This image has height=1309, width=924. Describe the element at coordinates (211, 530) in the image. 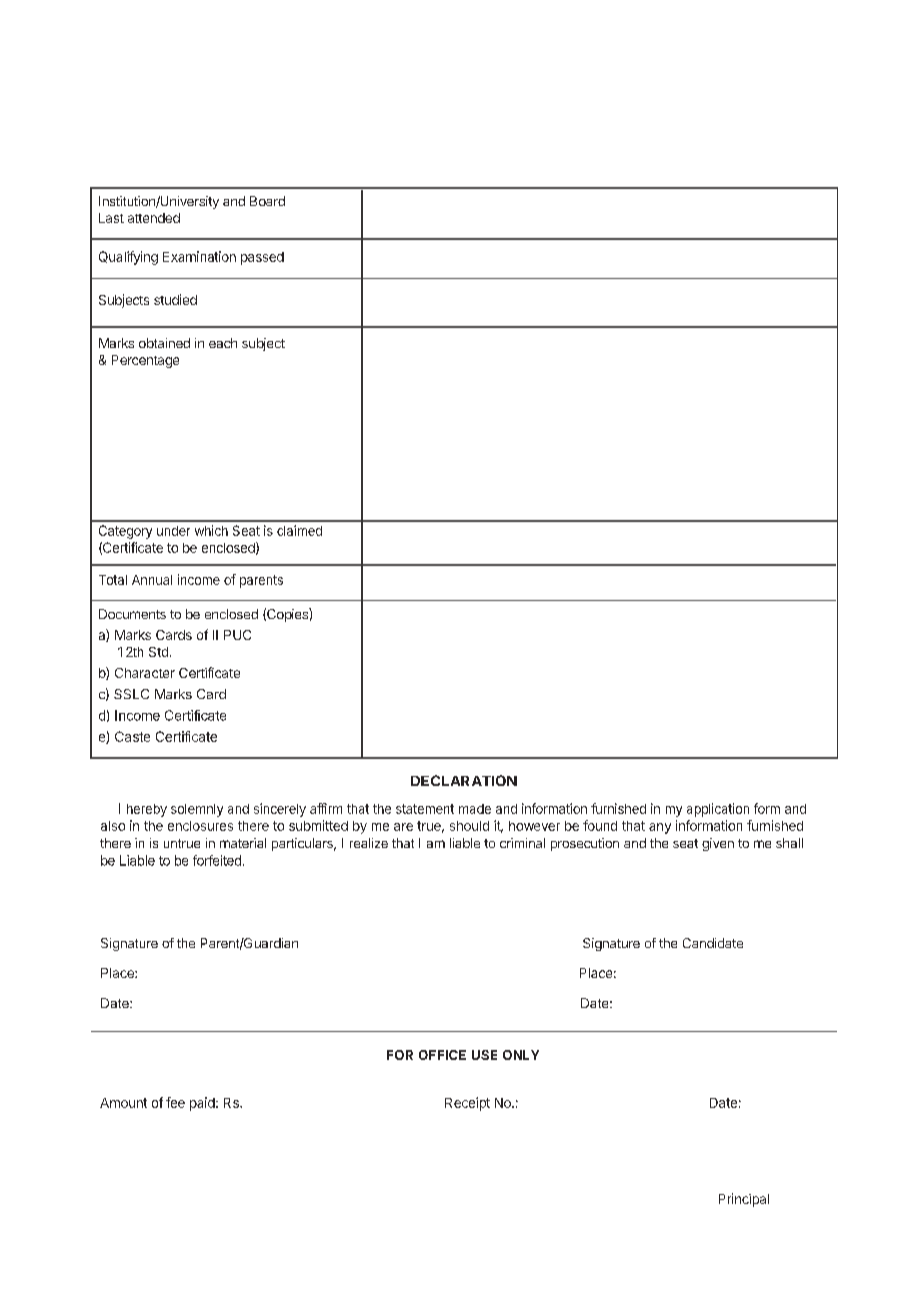

I see `which` at that location.
